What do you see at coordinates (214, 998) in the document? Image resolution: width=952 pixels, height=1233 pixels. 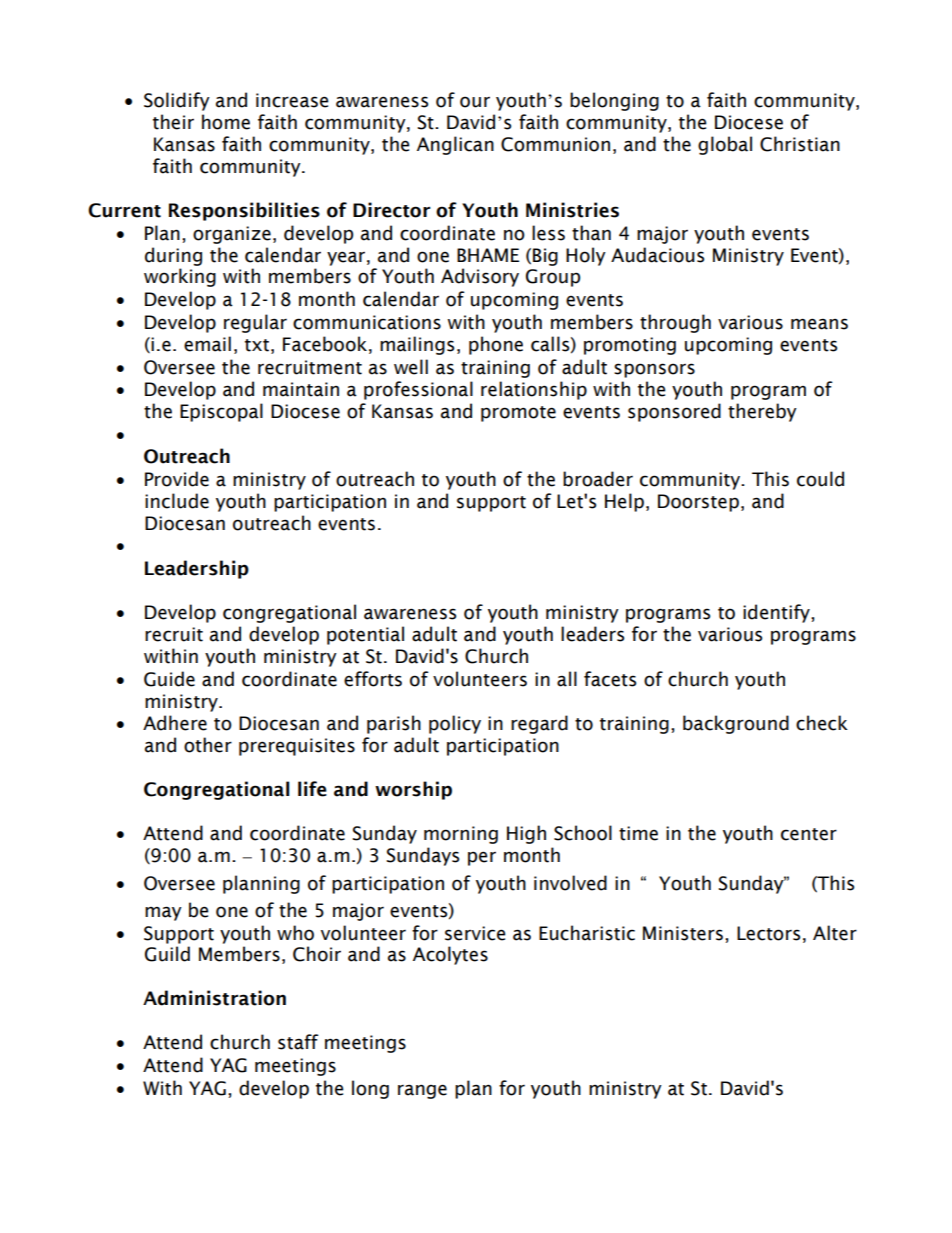 I see `Administration` at bounding box center [214, 998].
